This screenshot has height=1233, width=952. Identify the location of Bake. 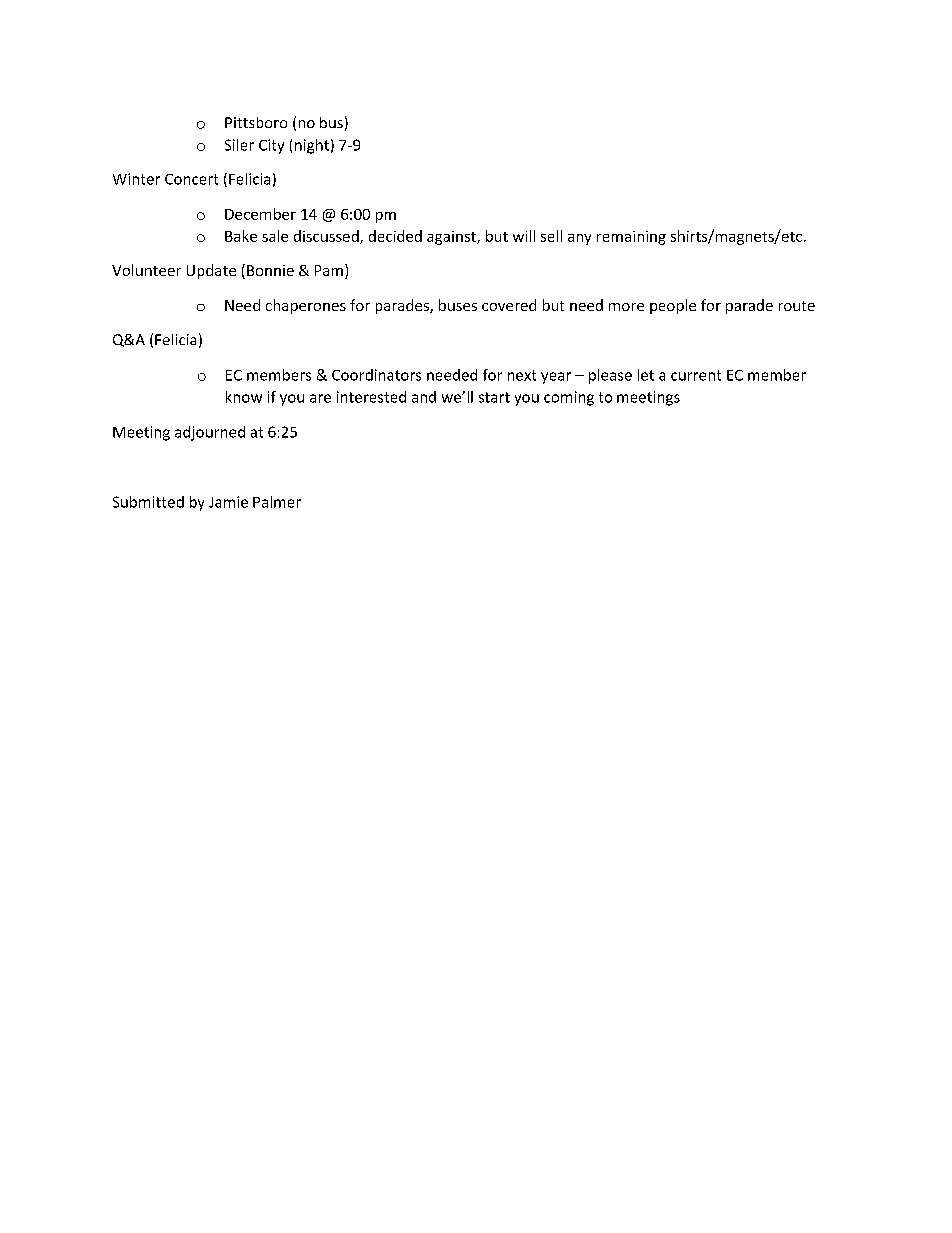
(241, 236).
